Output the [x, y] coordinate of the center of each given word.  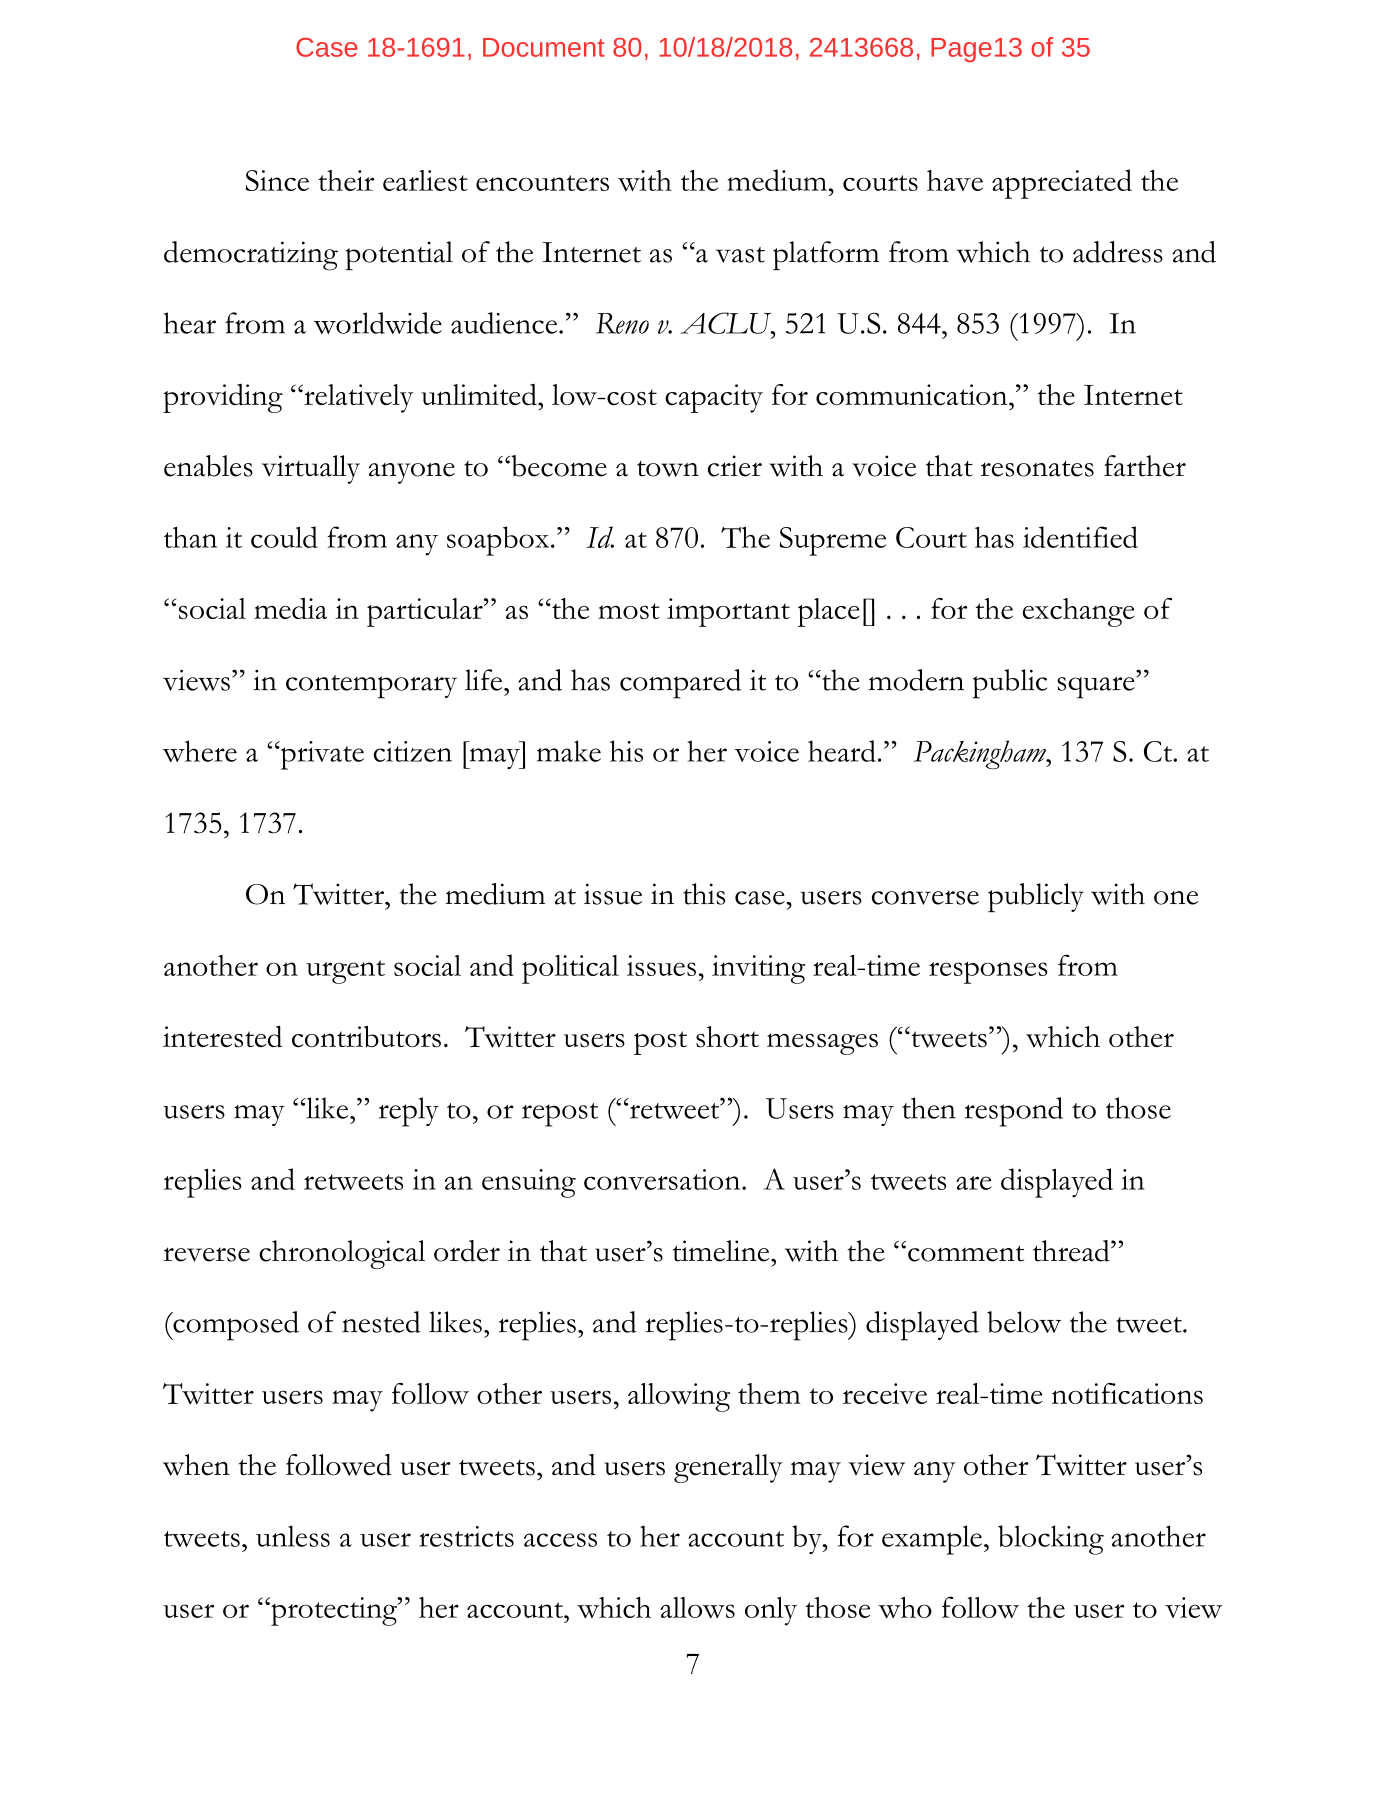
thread [1072, 1251]
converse [925, 898]
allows [697, 1607]
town [668, 469]
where [200, 751]
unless [293, 1536]
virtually [311, 469]
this [704, 894]
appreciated [1062, 184]
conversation [663, 1179]
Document [544, 47]
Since [277, 180]
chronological [342, 1254]
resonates [1037, 468]
